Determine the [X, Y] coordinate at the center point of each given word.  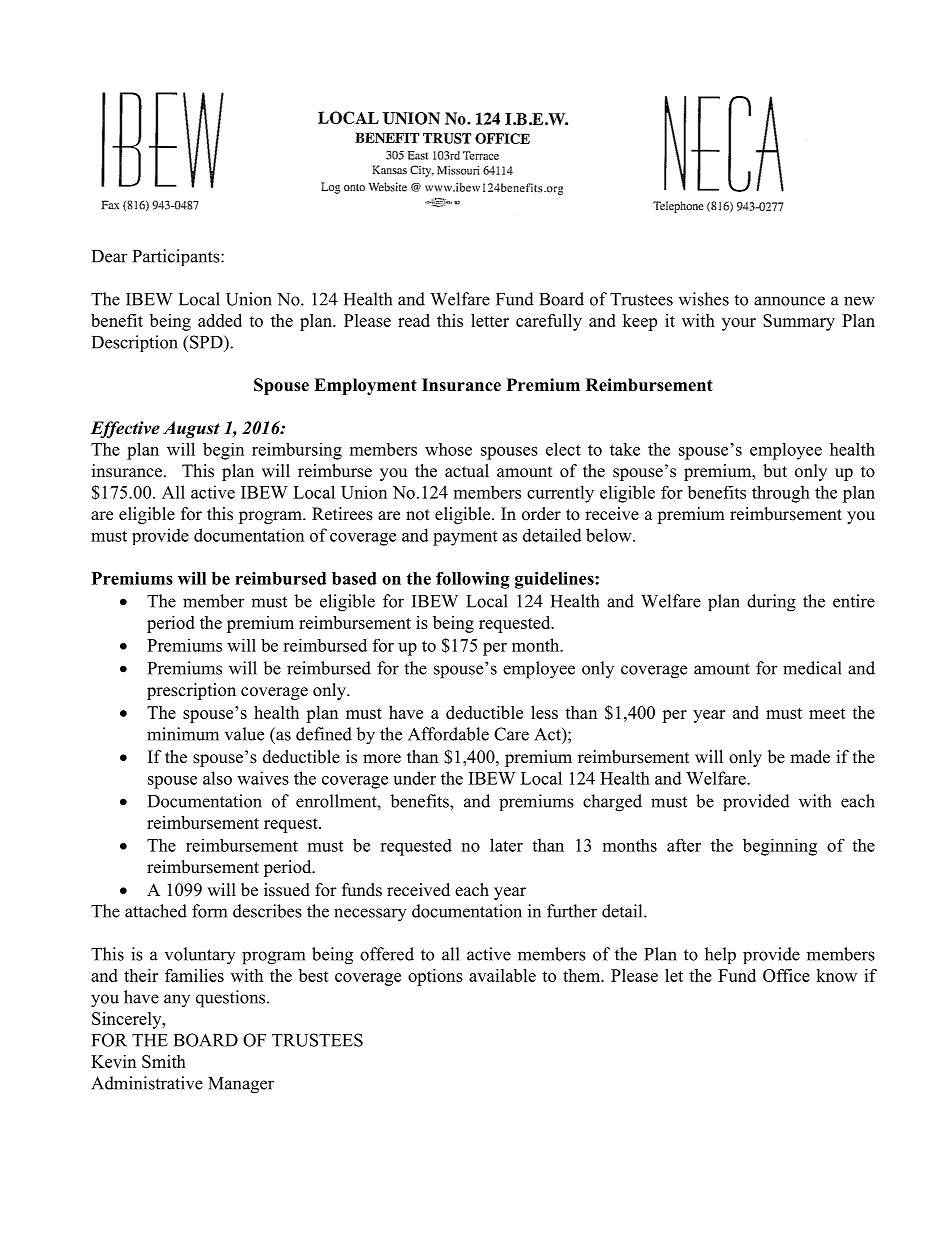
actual [467, 470]
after [684, 845]
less [544, 712]
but [775, 471]
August [191, 429]
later [506, 845]
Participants [177, 257]
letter [490, 320]
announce [789, 301]
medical [812, 668]
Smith [164, 1061]
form [209, 911]
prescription [191, 691]
